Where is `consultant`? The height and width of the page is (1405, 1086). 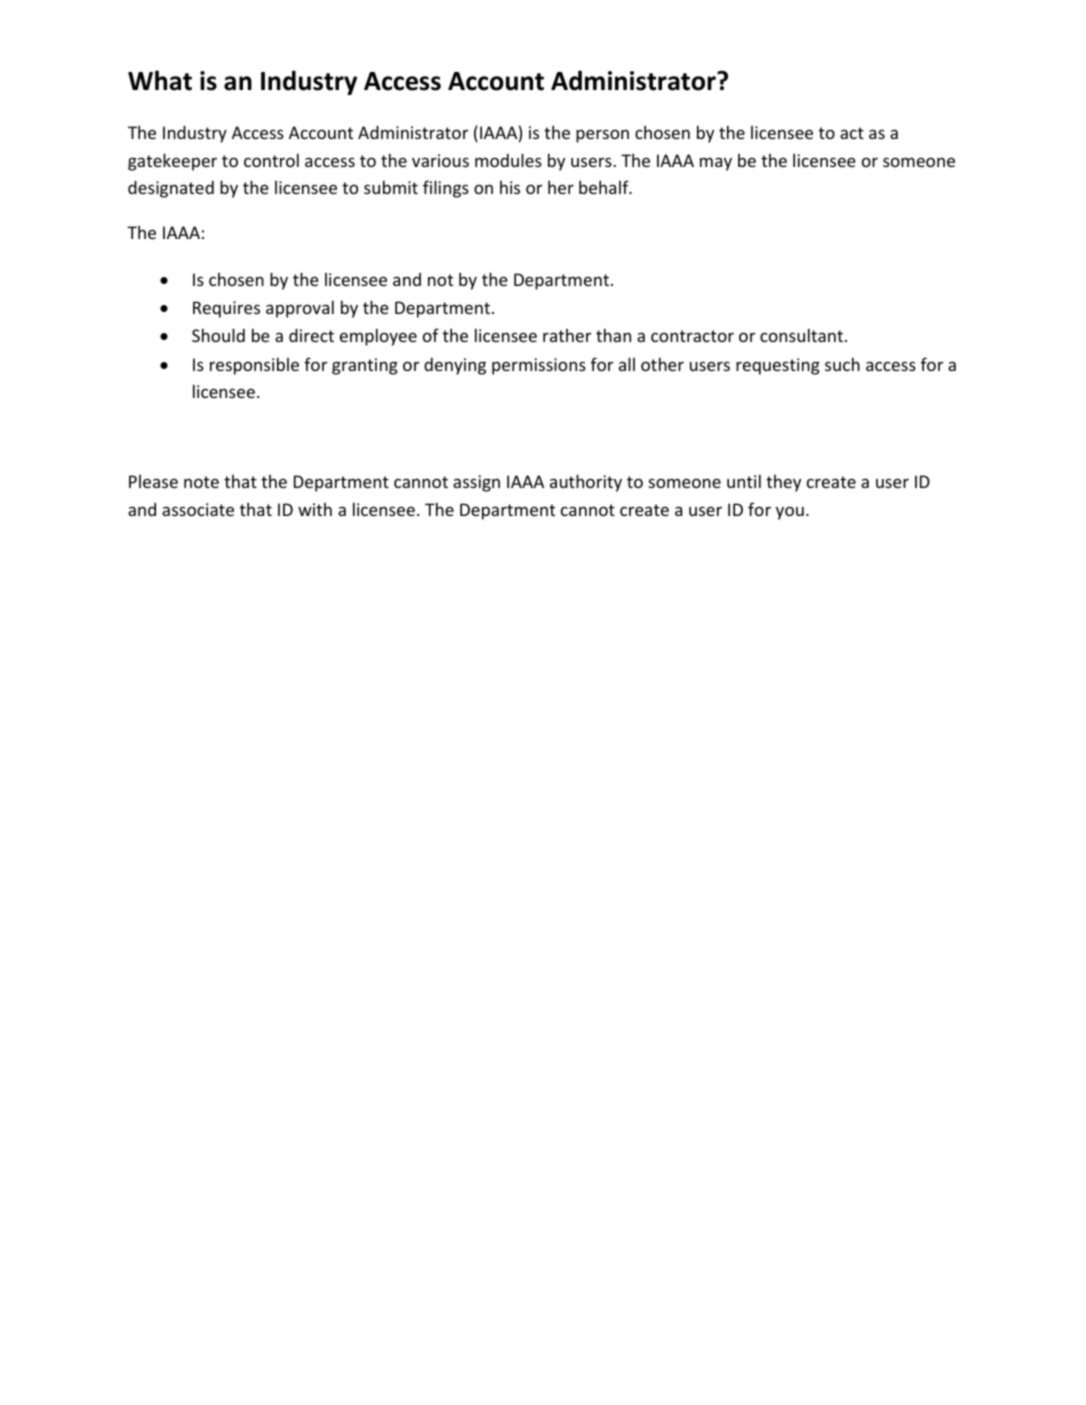
consultant is located at coordinates (803, 335).
